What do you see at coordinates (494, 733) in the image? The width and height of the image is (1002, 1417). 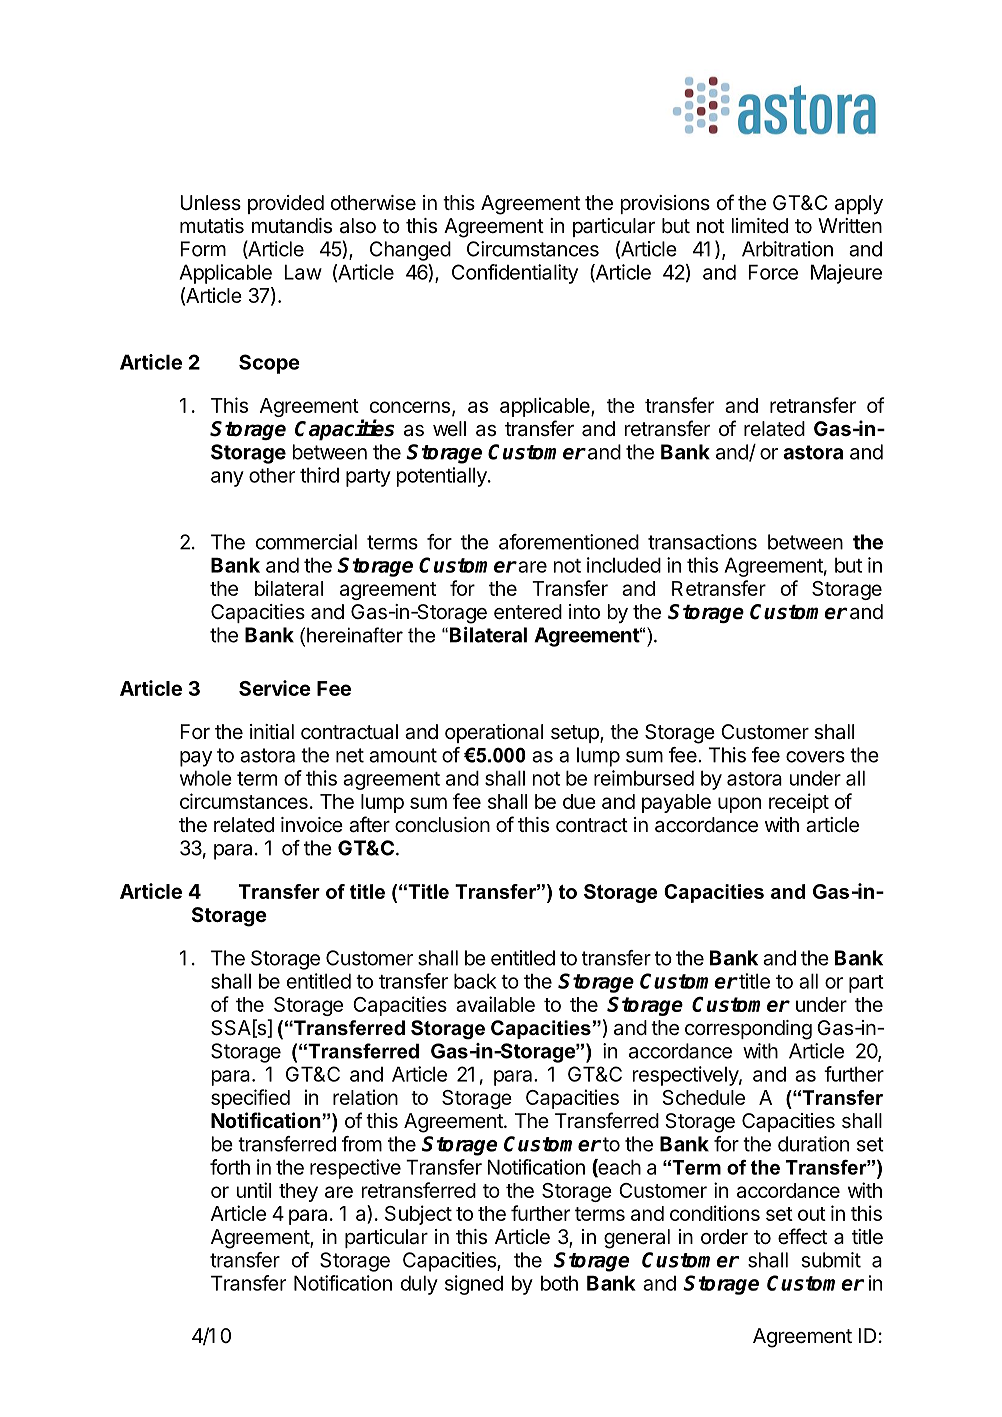 I see `operational` at bounding box center [494, 733].
